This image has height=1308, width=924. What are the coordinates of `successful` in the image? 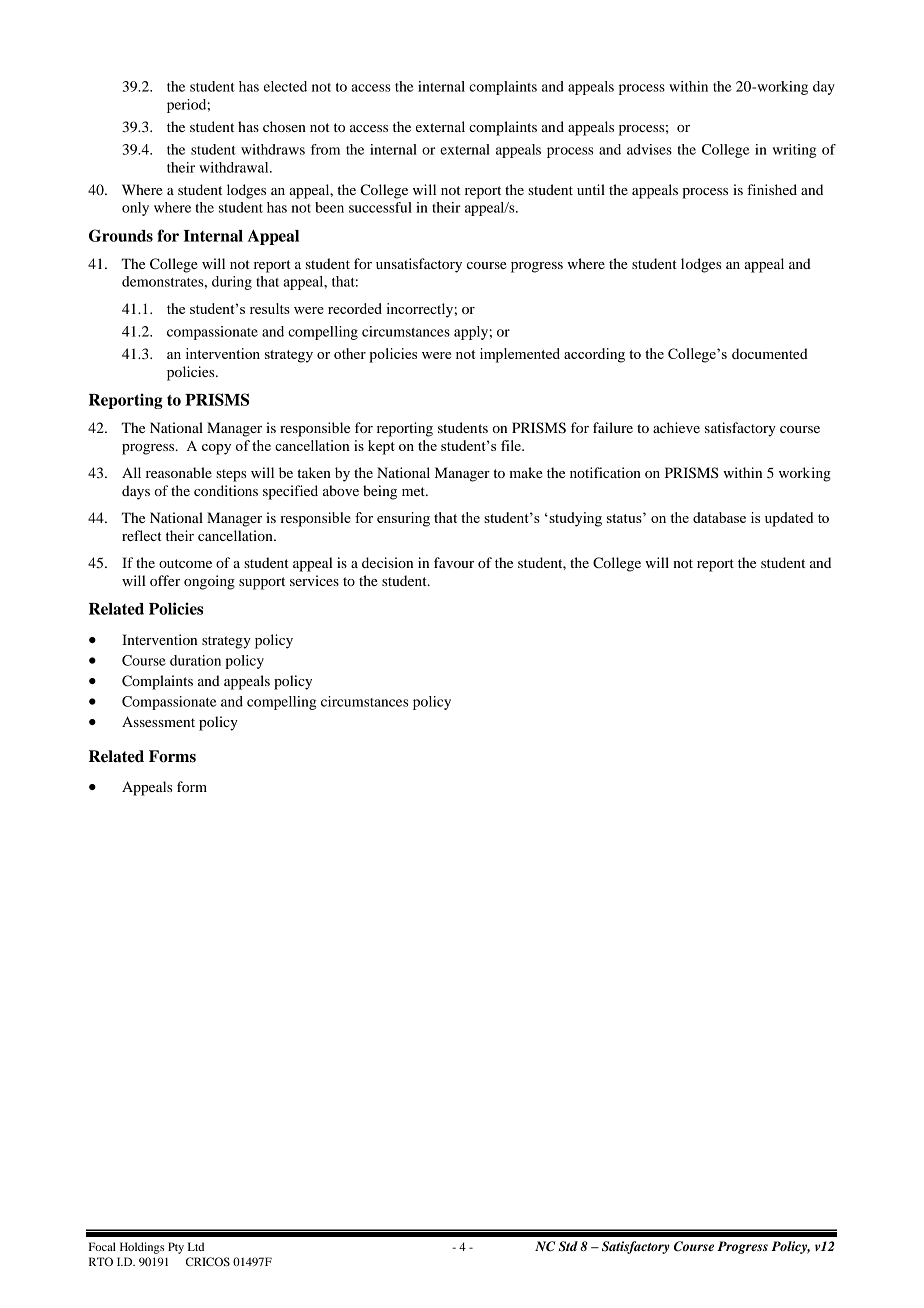 It's located at (380, 207).
